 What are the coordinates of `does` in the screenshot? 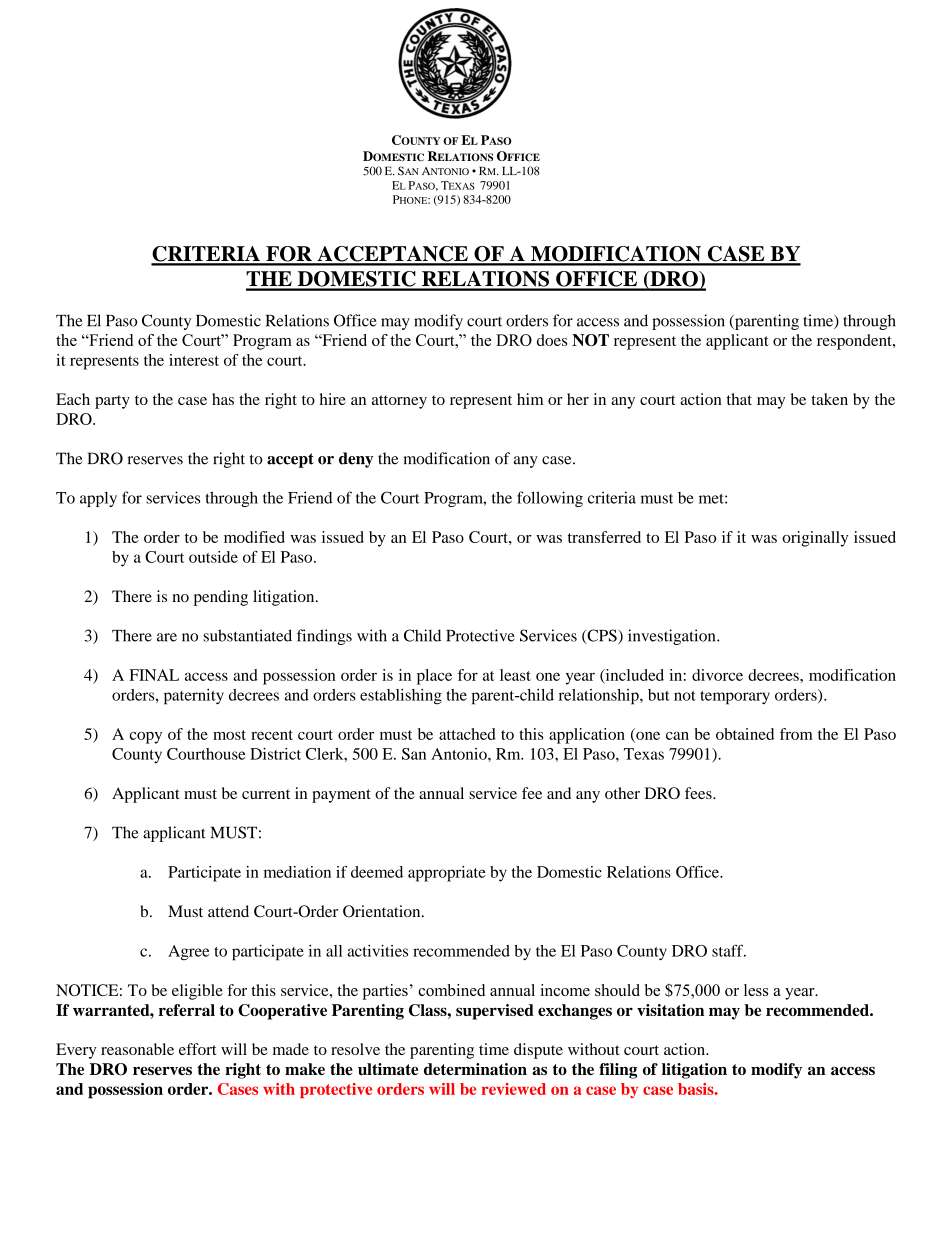 It's located at (552, 340).
